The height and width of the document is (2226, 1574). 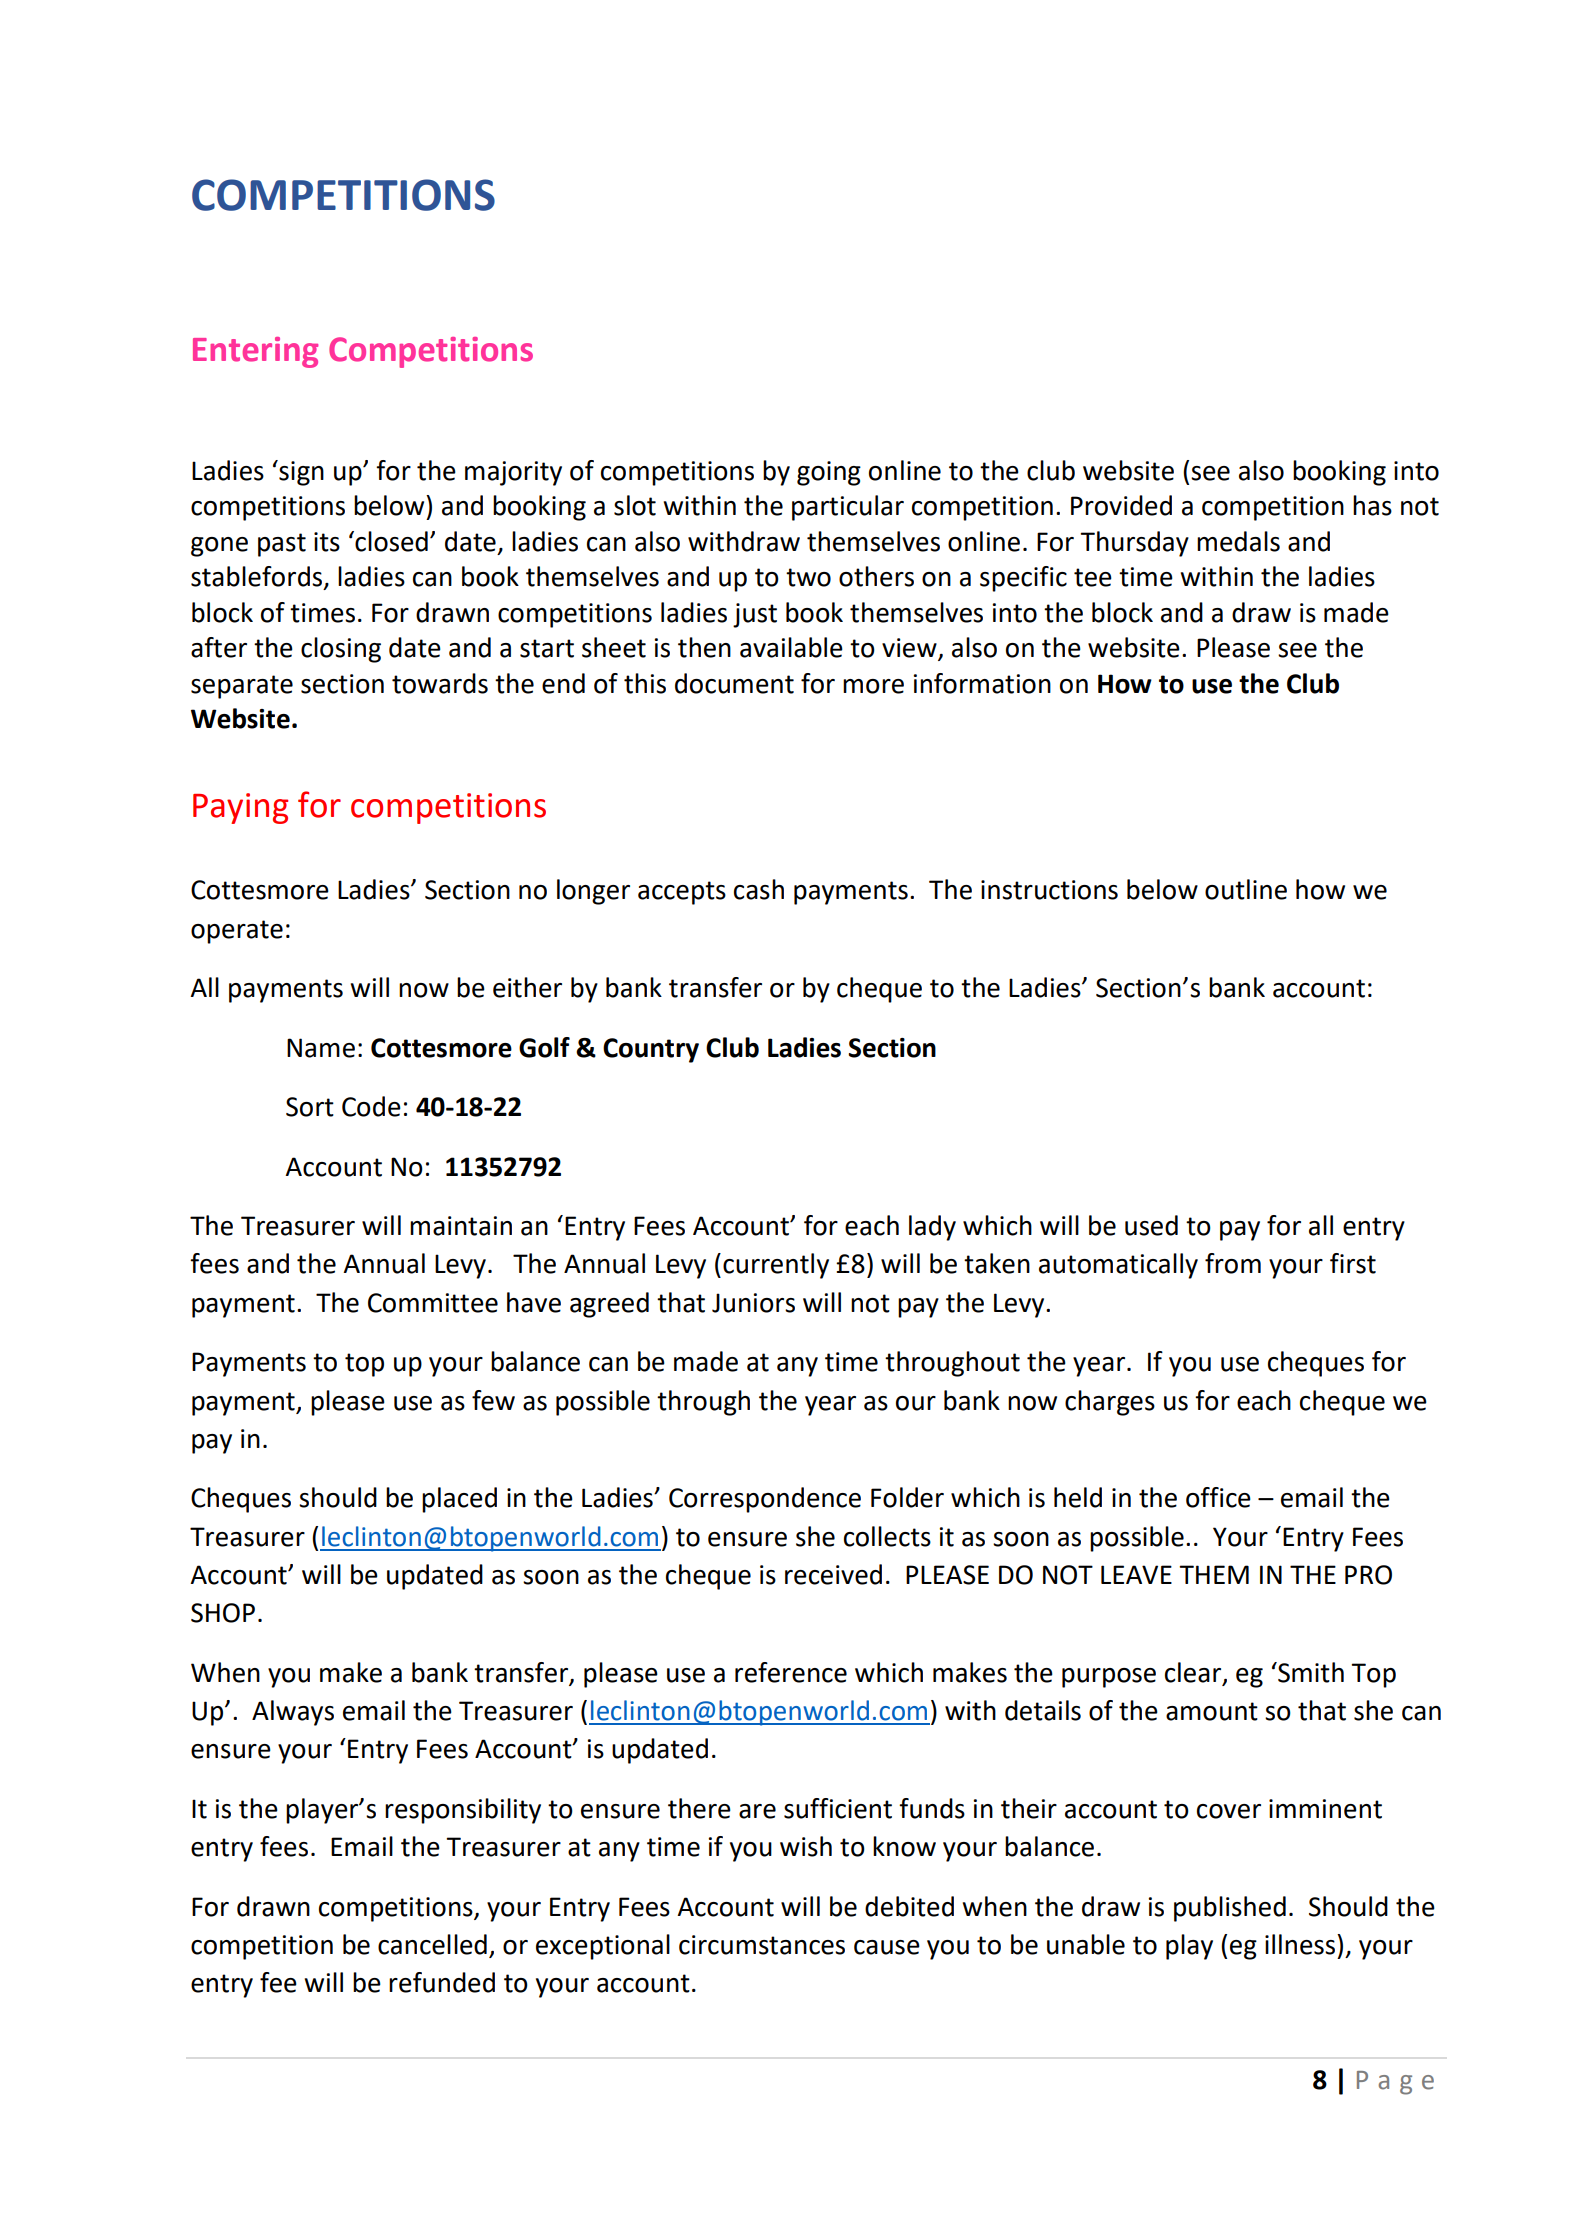 I want to click on circumstances, so click(x=762, y=1945).
